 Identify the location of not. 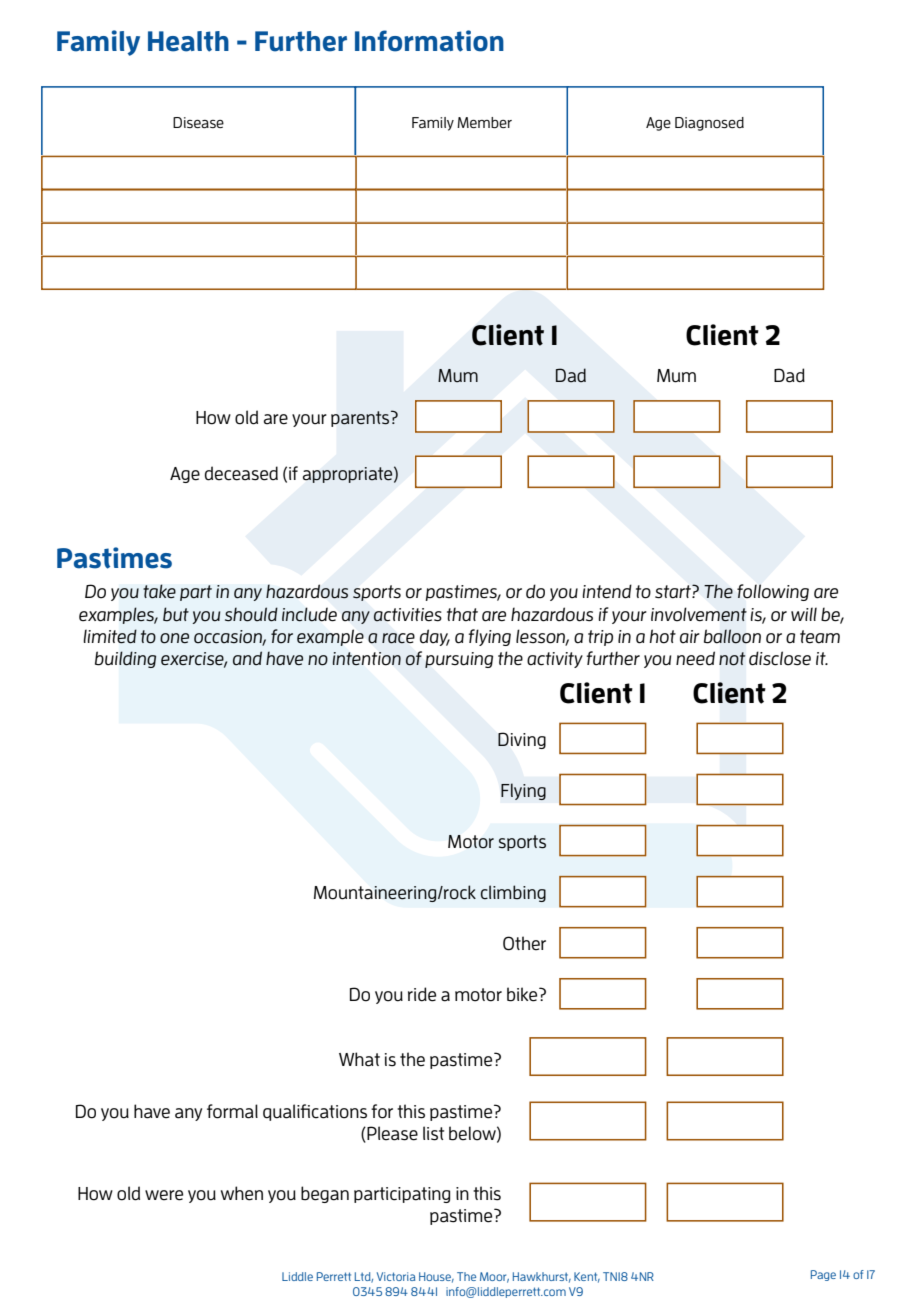
(732, 659).
